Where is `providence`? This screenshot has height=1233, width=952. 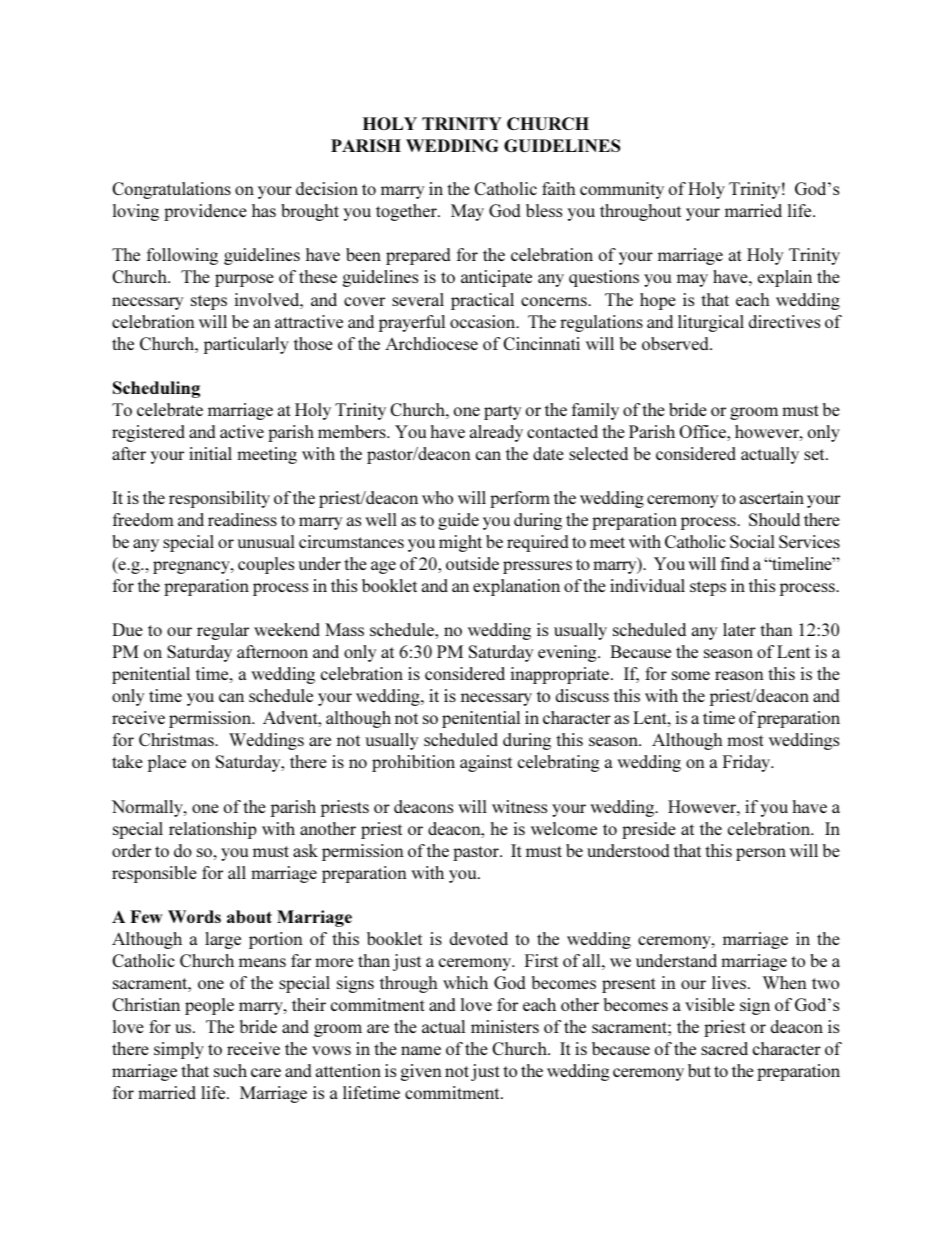 providence is located at coordinates (205, 212).
